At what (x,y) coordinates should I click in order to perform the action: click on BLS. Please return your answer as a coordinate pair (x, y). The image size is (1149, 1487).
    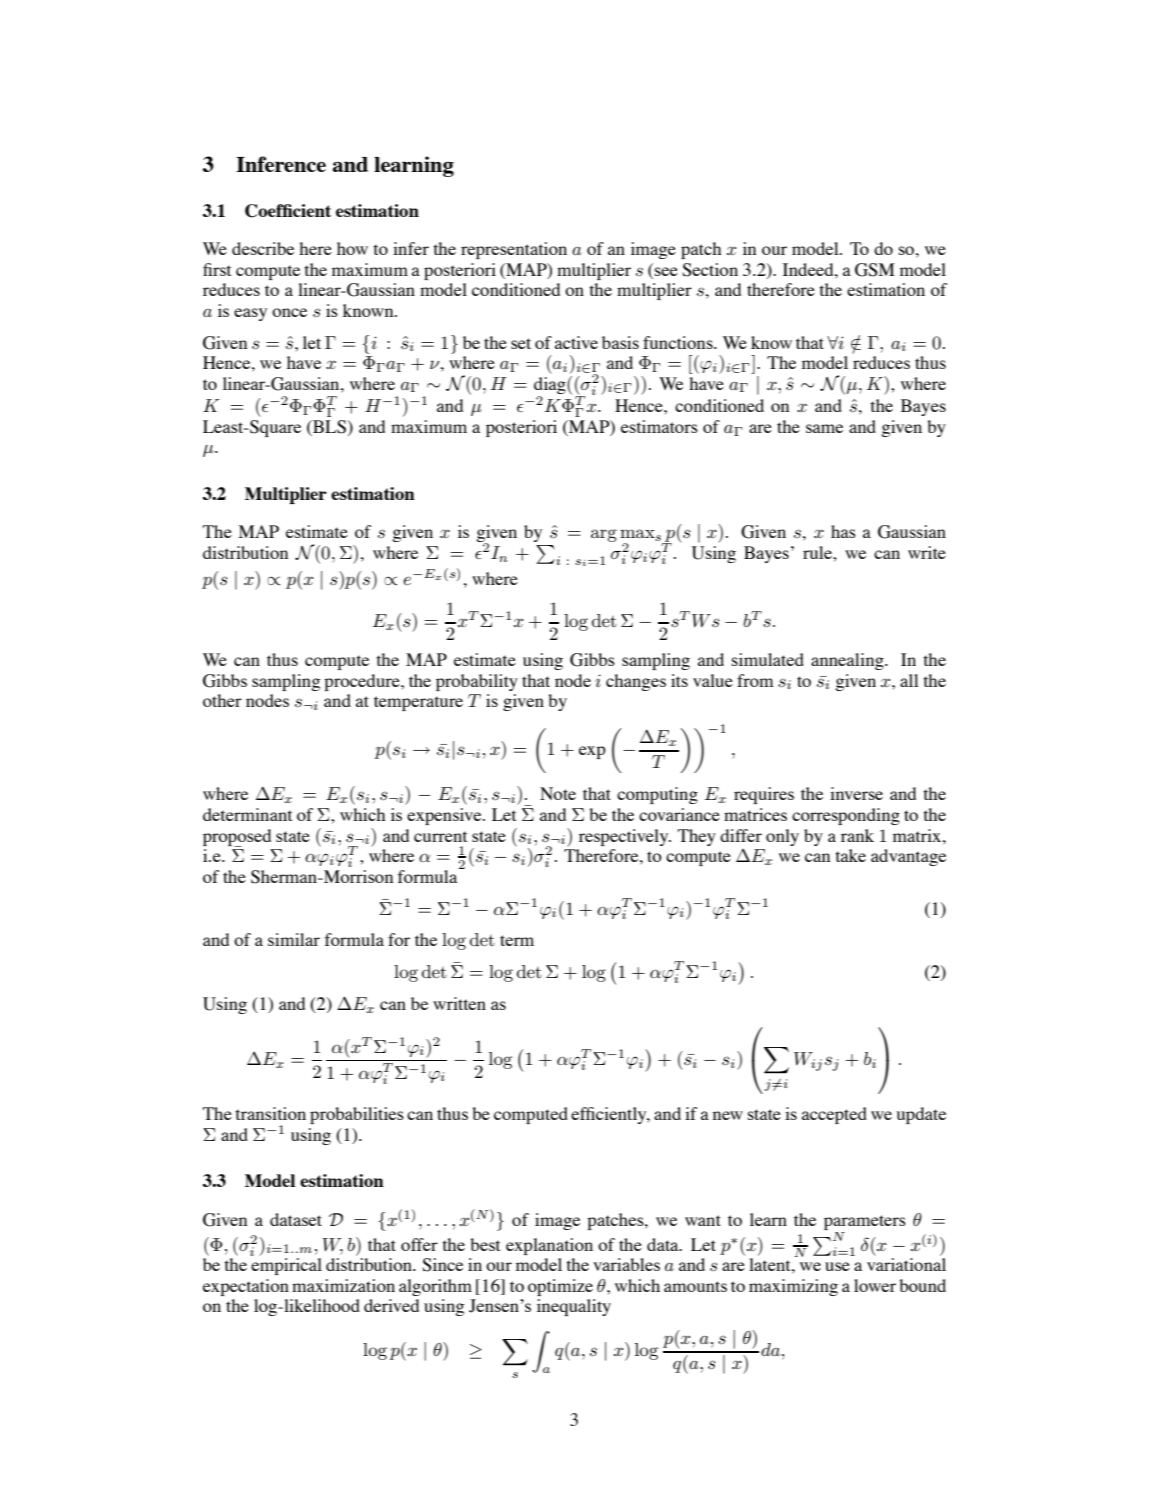
    Looking at the image, I should click on (329, 428).
